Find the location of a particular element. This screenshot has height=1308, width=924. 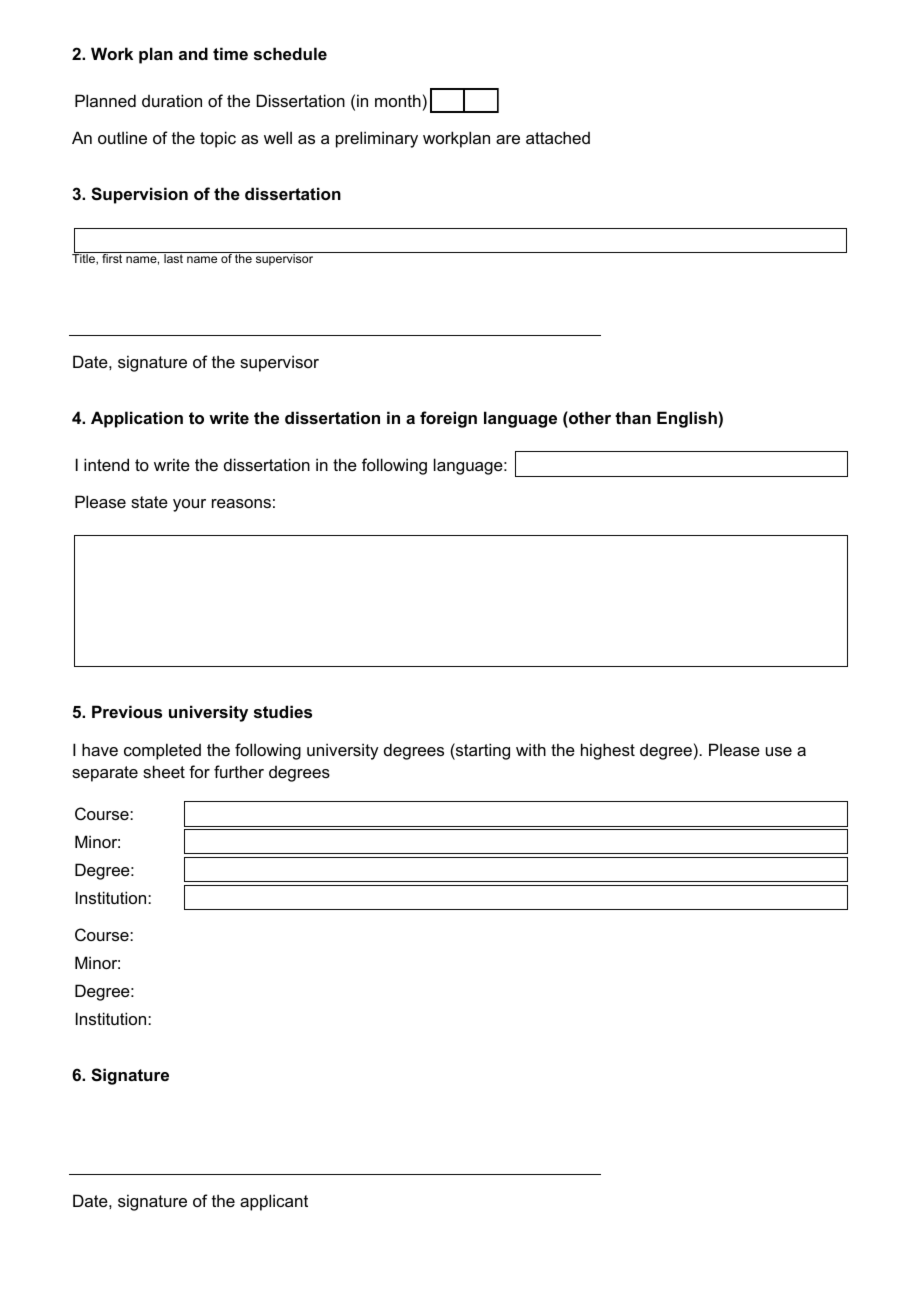

Previous is located at coordinates (127, 711).
